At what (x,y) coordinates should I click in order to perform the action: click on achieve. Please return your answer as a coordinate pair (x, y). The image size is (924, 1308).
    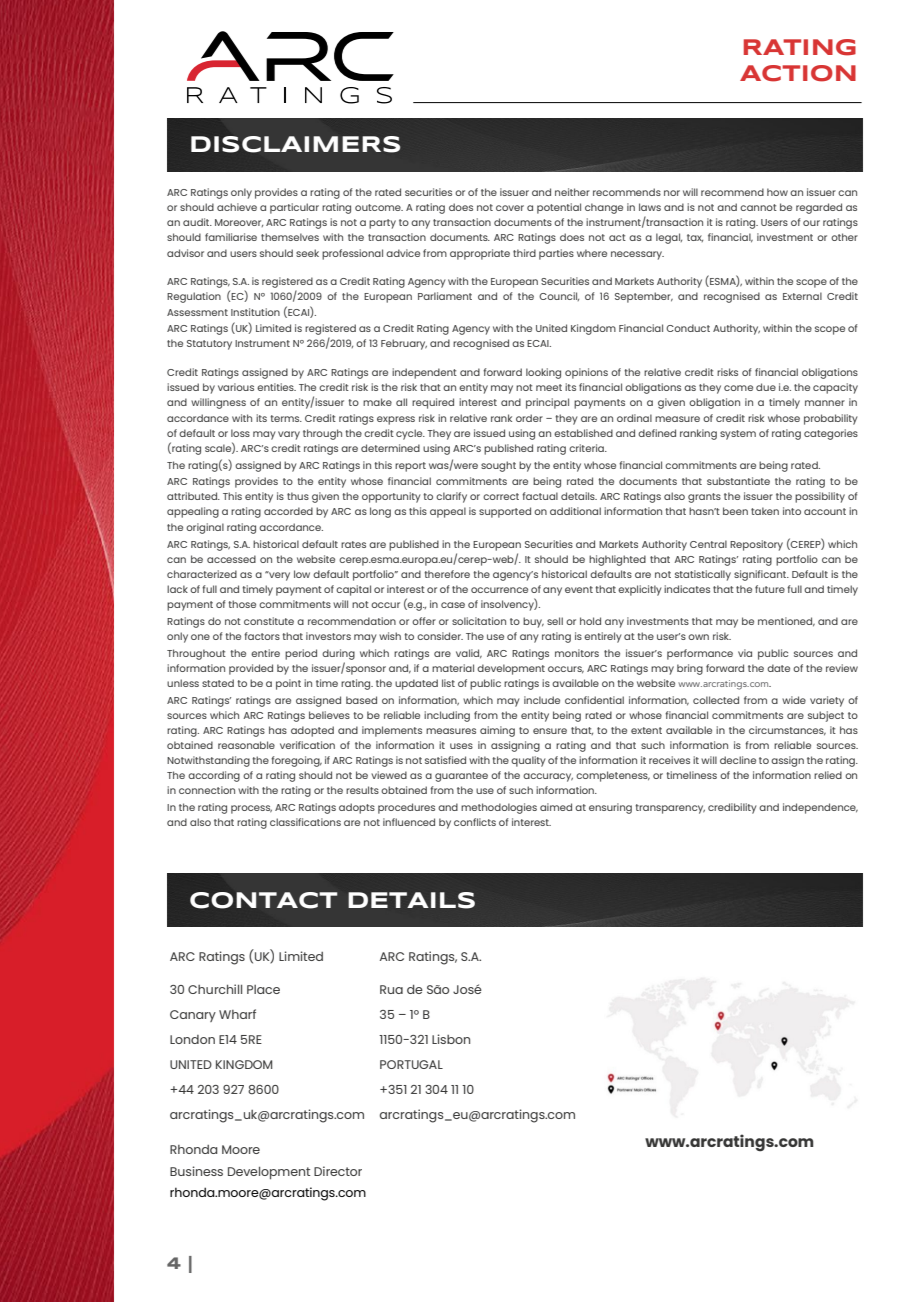
    Looking at the image, I should click on (237, 207).
